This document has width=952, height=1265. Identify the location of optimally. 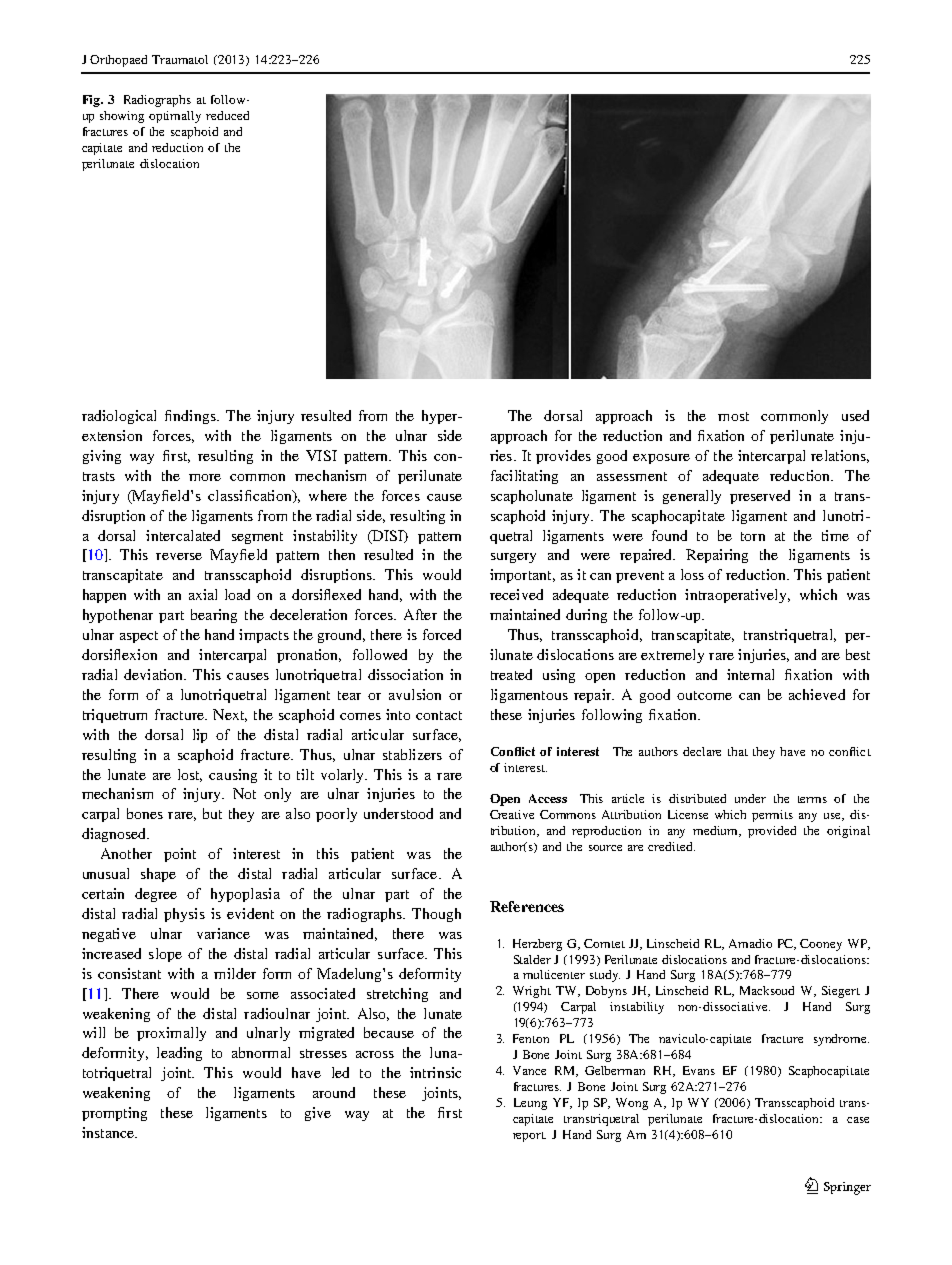
(175, 117).
